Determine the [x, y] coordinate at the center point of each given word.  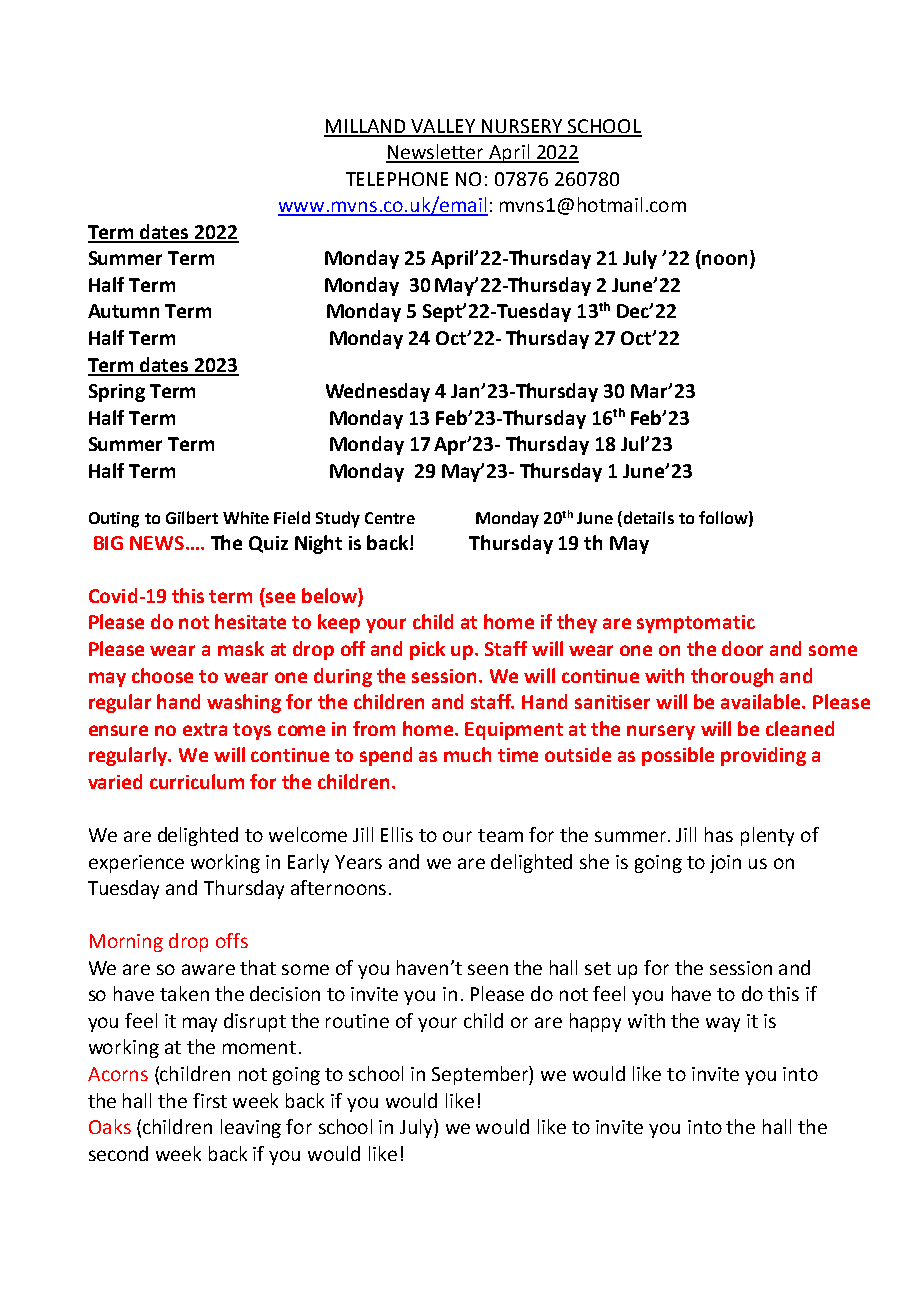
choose [162, 675]
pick [427, 650]
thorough [732, 677]
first [210, 1100]
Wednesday [378, 392]
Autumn [123, 311]
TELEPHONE [397, 179]
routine [357, 1021]
